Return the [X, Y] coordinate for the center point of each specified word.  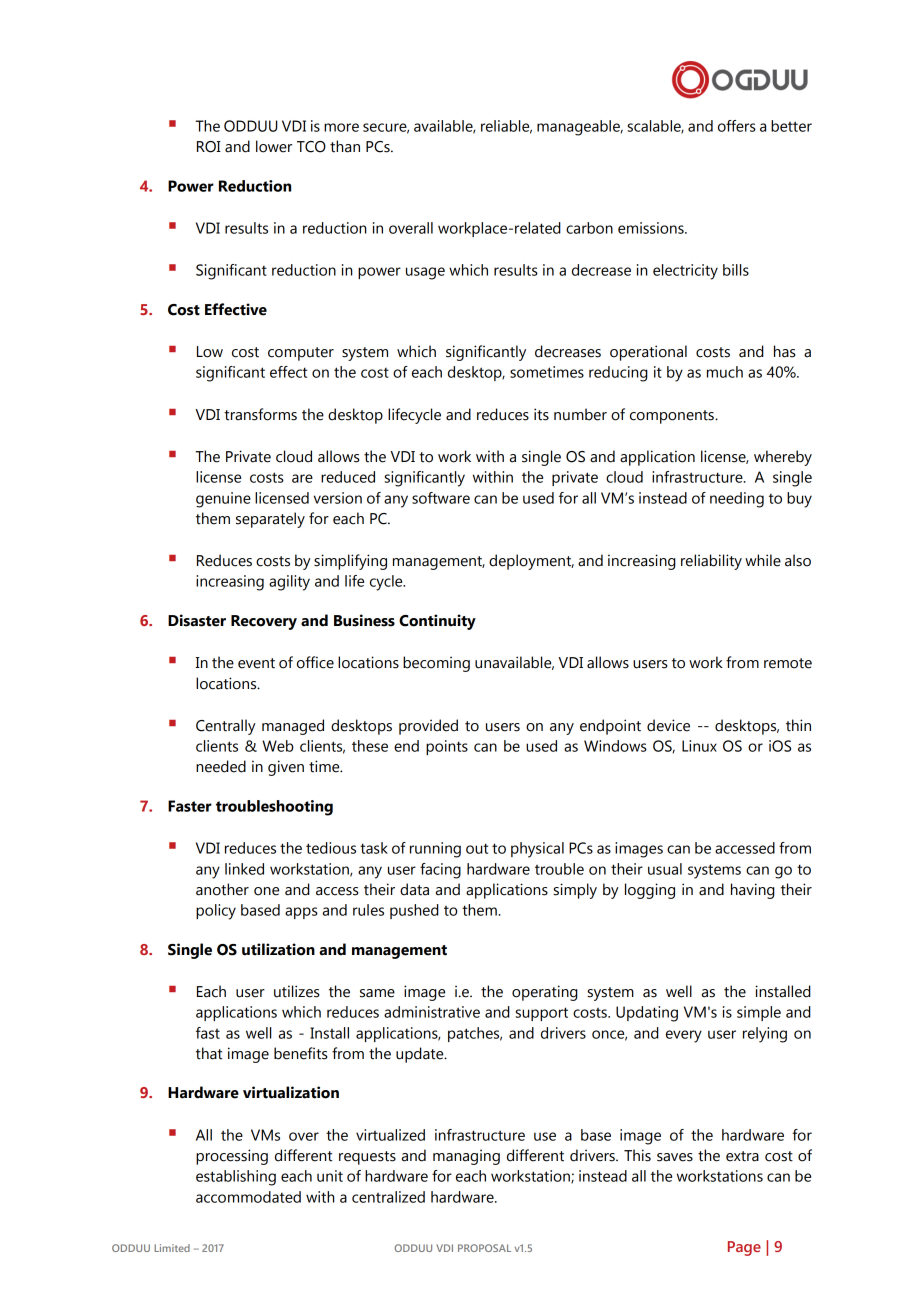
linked [244, 869]
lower [274, 146]
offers [737, 126]
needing [737, 500]
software [441, 498]
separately [270, 520]
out [477, 848]
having [753, 891]
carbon [589, 228]
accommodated [248, 1197]
